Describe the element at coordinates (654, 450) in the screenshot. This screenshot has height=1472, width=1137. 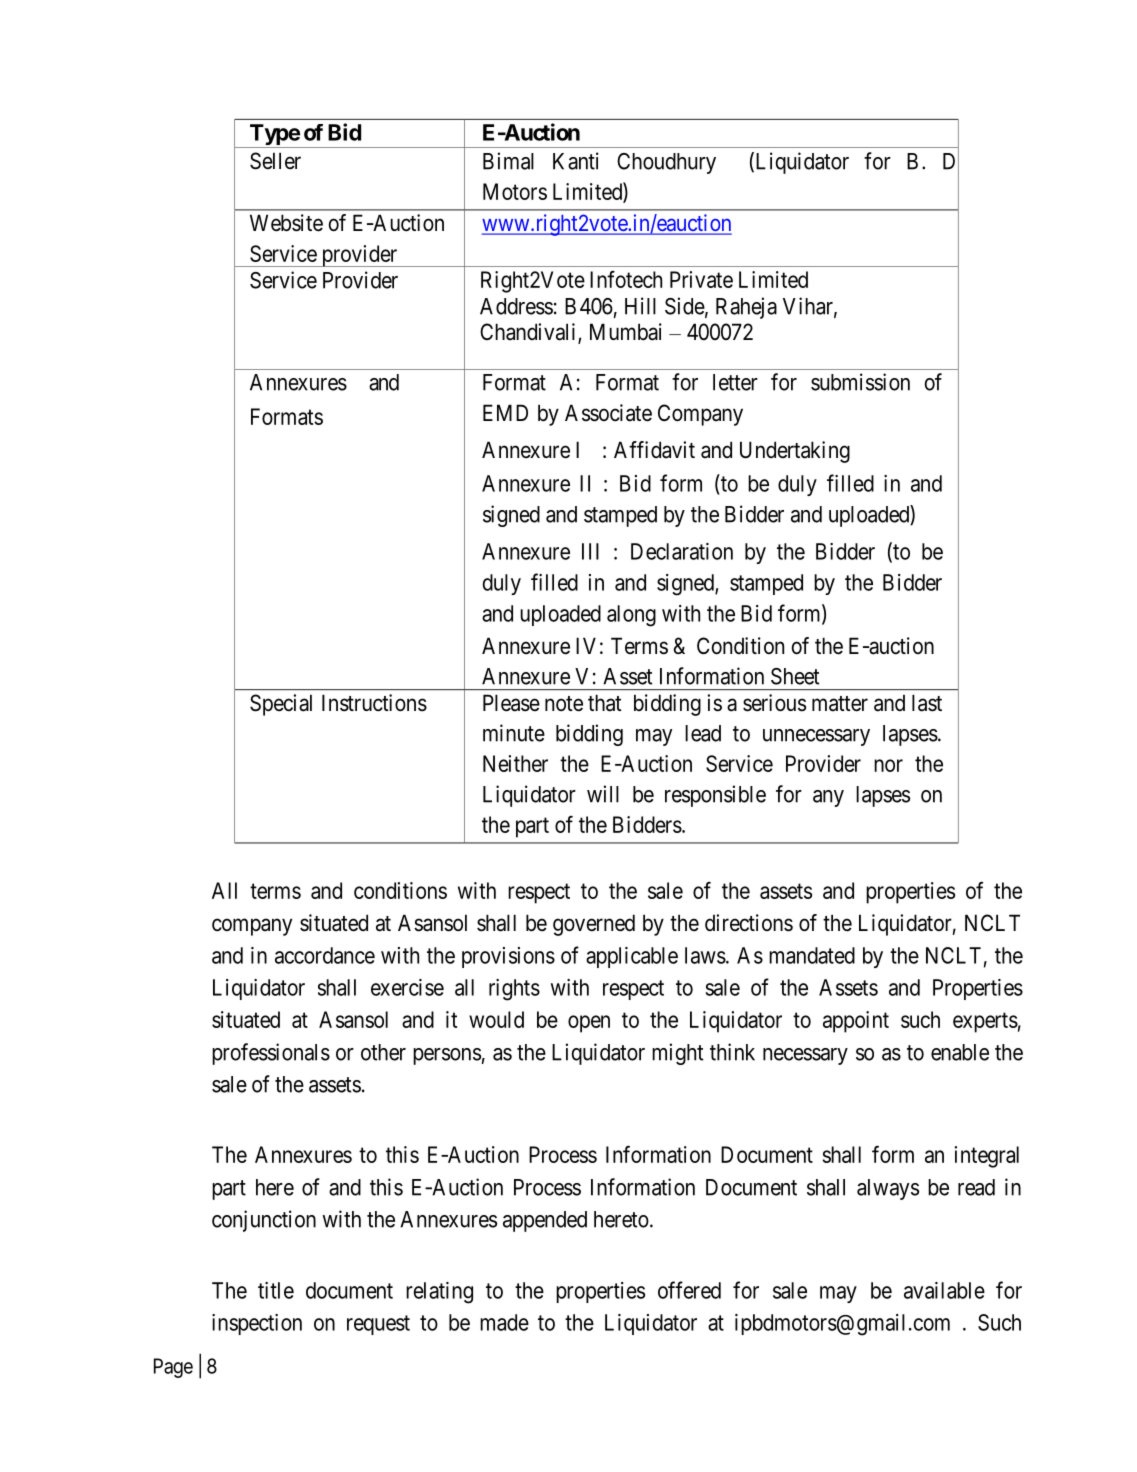
I see `Affidavit` at that location.
